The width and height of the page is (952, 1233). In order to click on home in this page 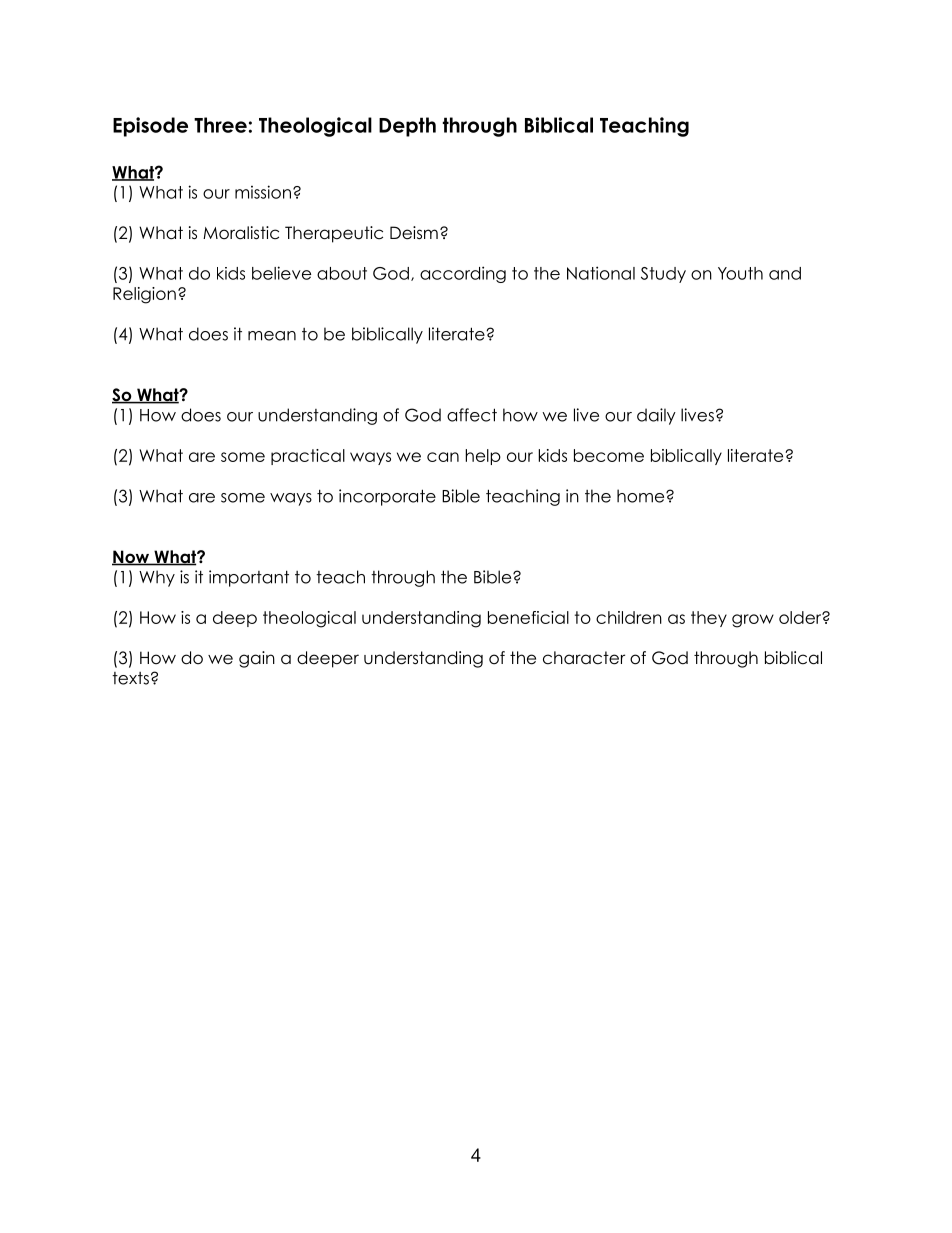, I will do `click(642, 496)`.
